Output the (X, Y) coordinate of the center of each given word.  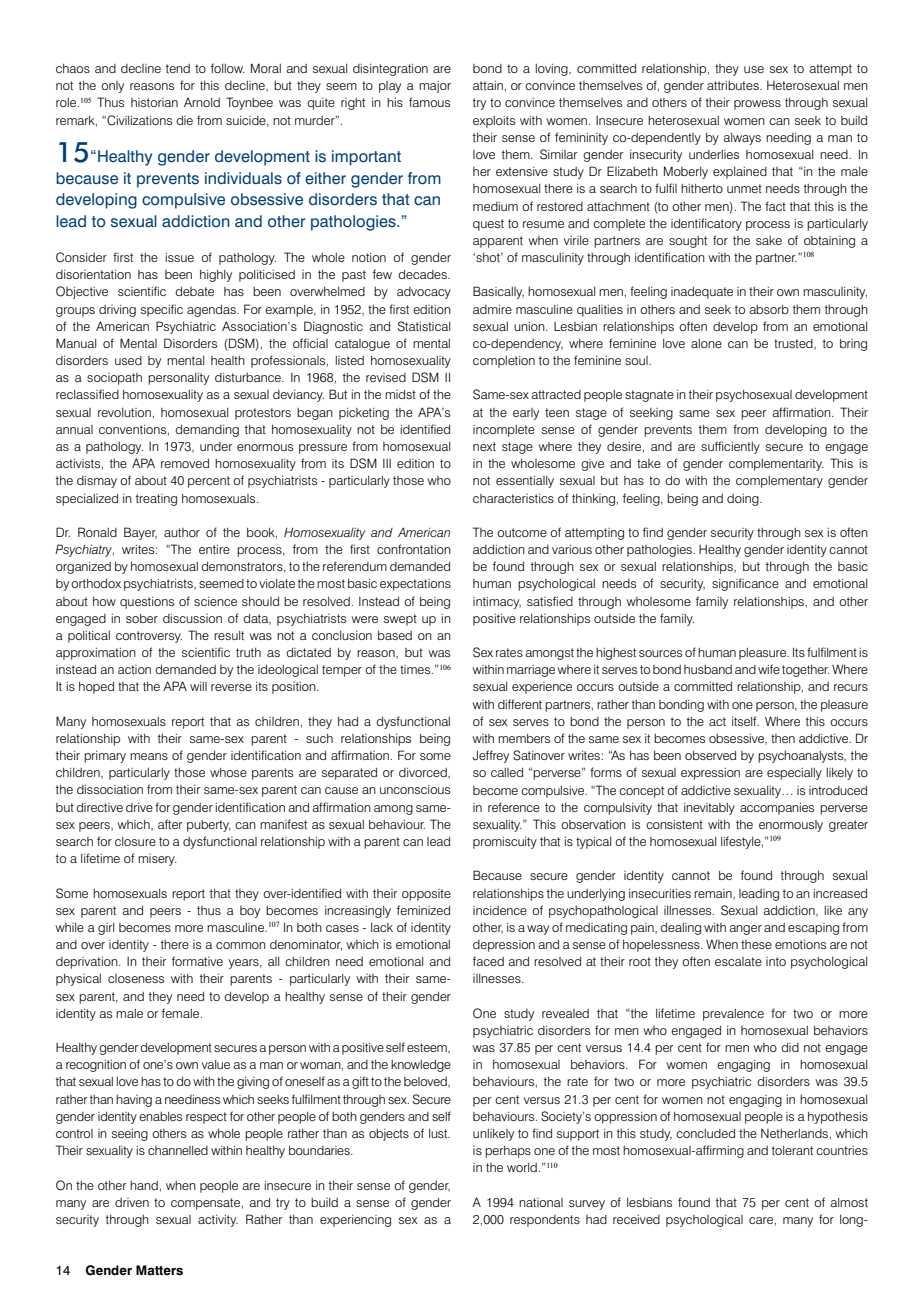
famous (429, 102)
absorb (769, 309)
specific (162, 310)
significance (745, 584)
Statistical (424, 326)
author (182, 532)
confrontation (414, 549)
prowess (757, 105)
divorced (424, 773)
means (149, 756)
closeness (136, 978)
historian (154, 102)
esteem (428, 1048)
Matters (159, 1270)
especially (794, 774)
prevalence (733, 1015)
